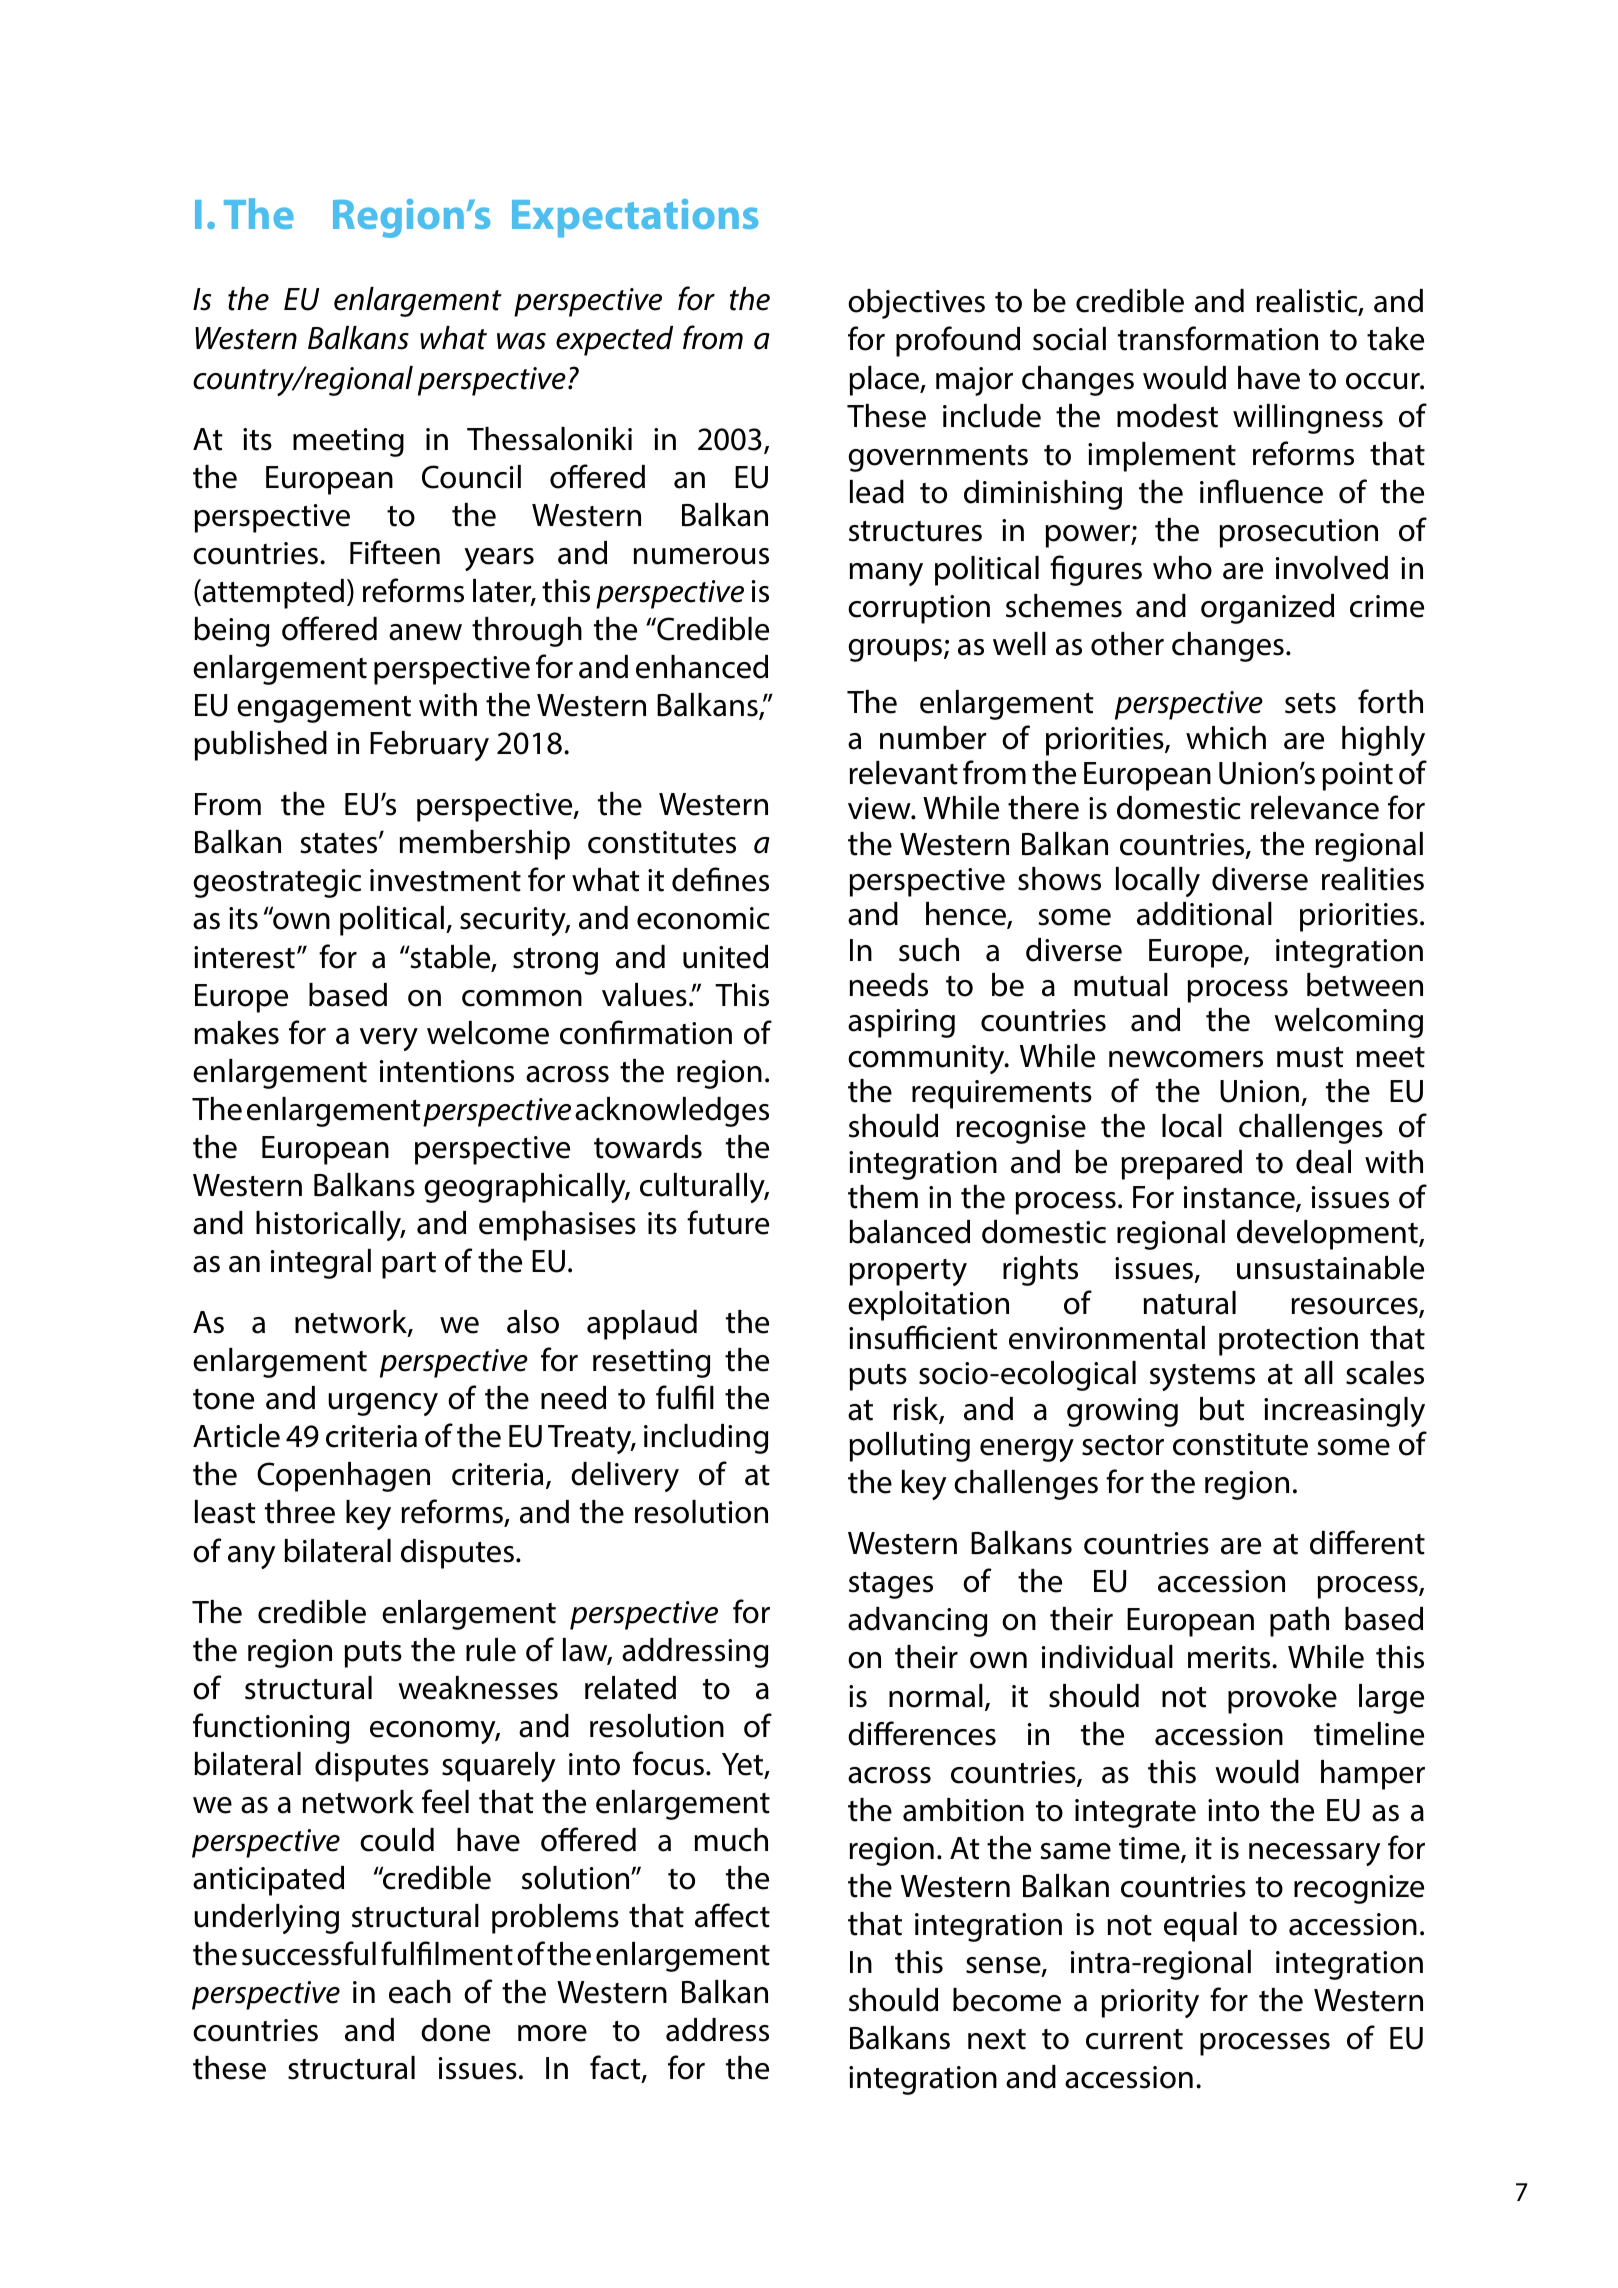 Image resolution: width=1618 pixels, height=2288 pixels. I want to click on investment, so click(445, 880).
